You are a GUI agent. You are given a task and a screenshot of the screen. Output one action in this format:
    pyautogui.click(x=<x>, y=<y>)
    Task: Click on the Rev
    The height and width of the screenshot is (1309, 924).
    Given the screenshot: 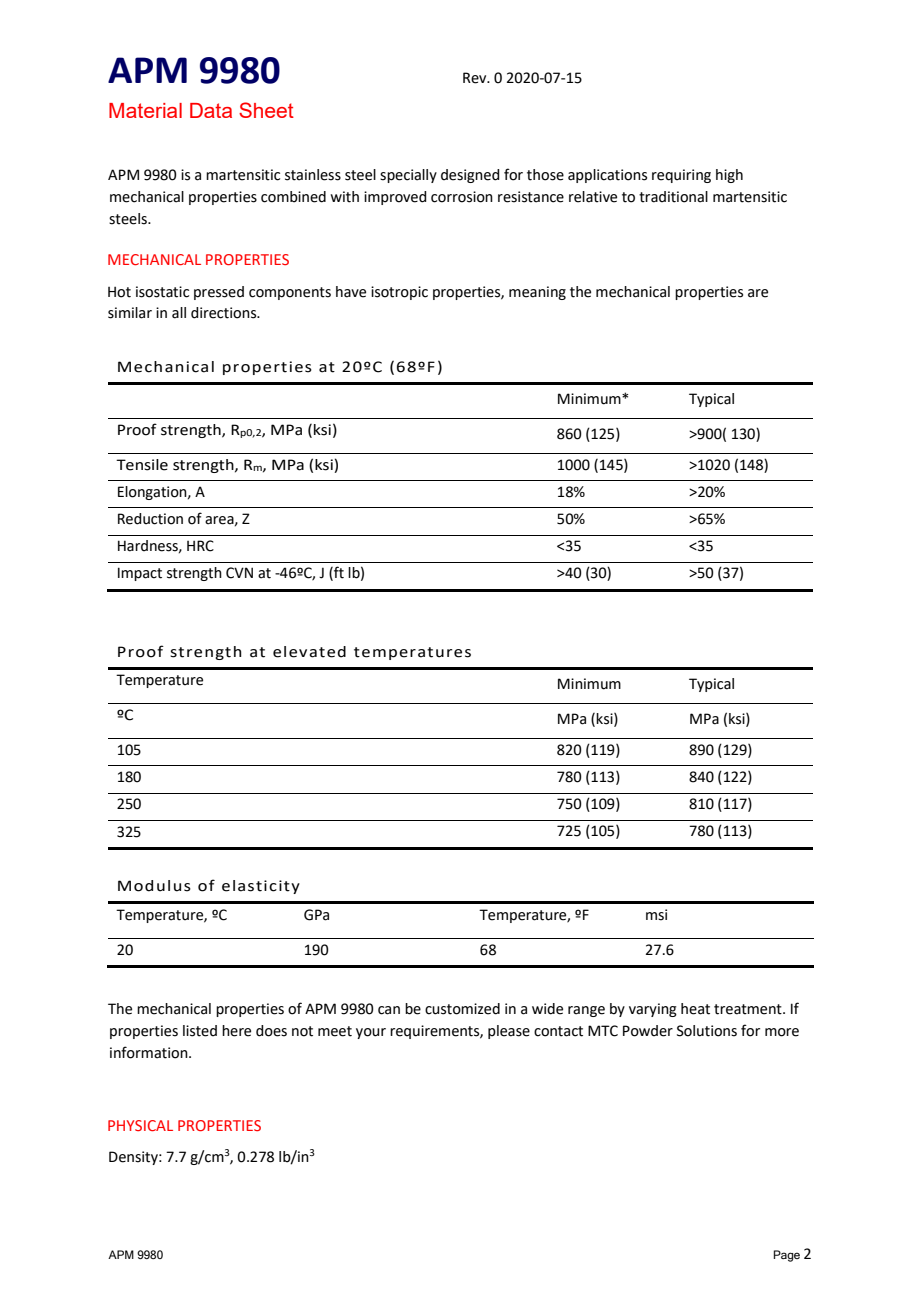 What is the action you would take?
    pyautogui.click(x=476, y=78)
